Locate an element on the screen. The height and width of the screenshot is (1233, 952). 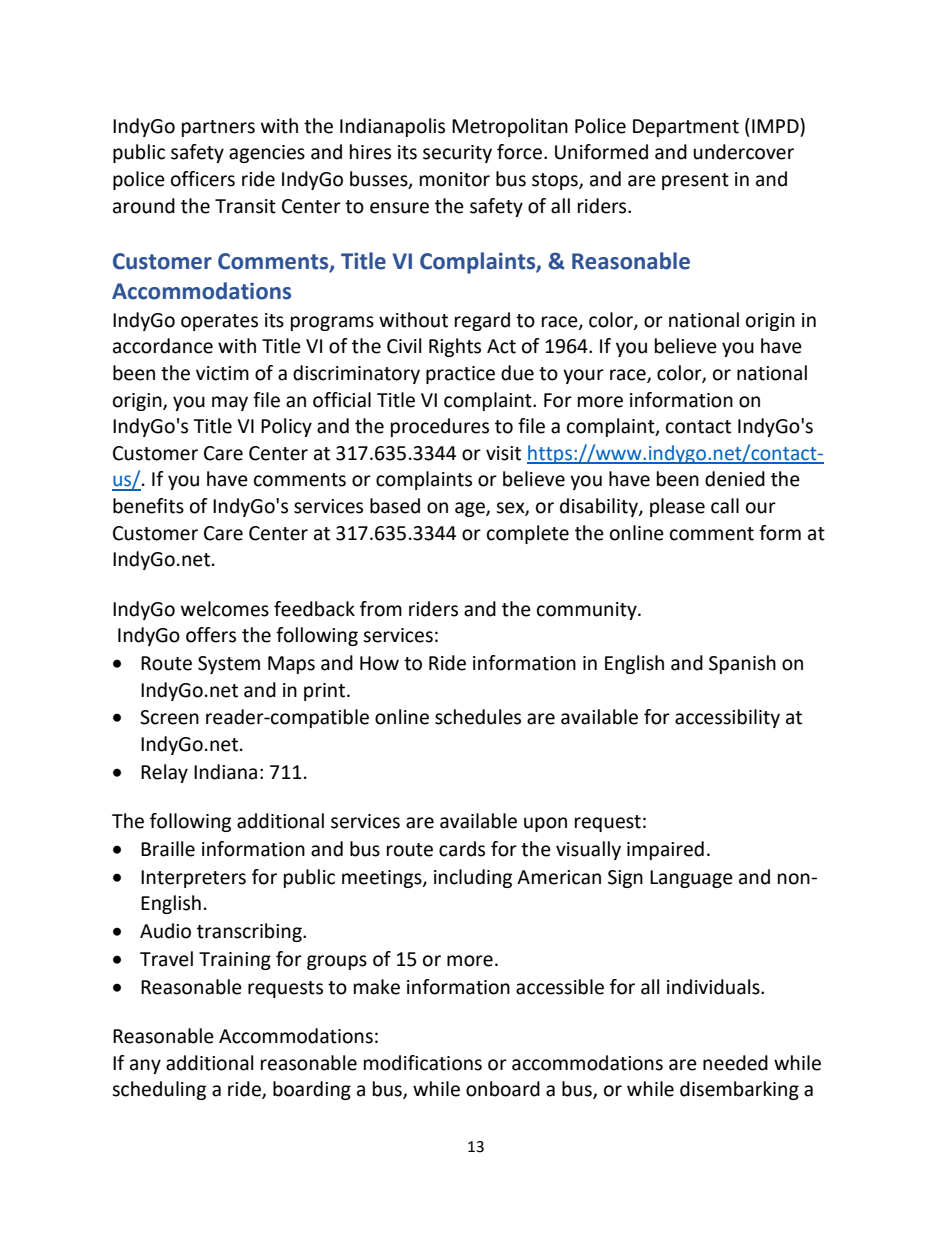
security is located at coordinates (457, 154).
